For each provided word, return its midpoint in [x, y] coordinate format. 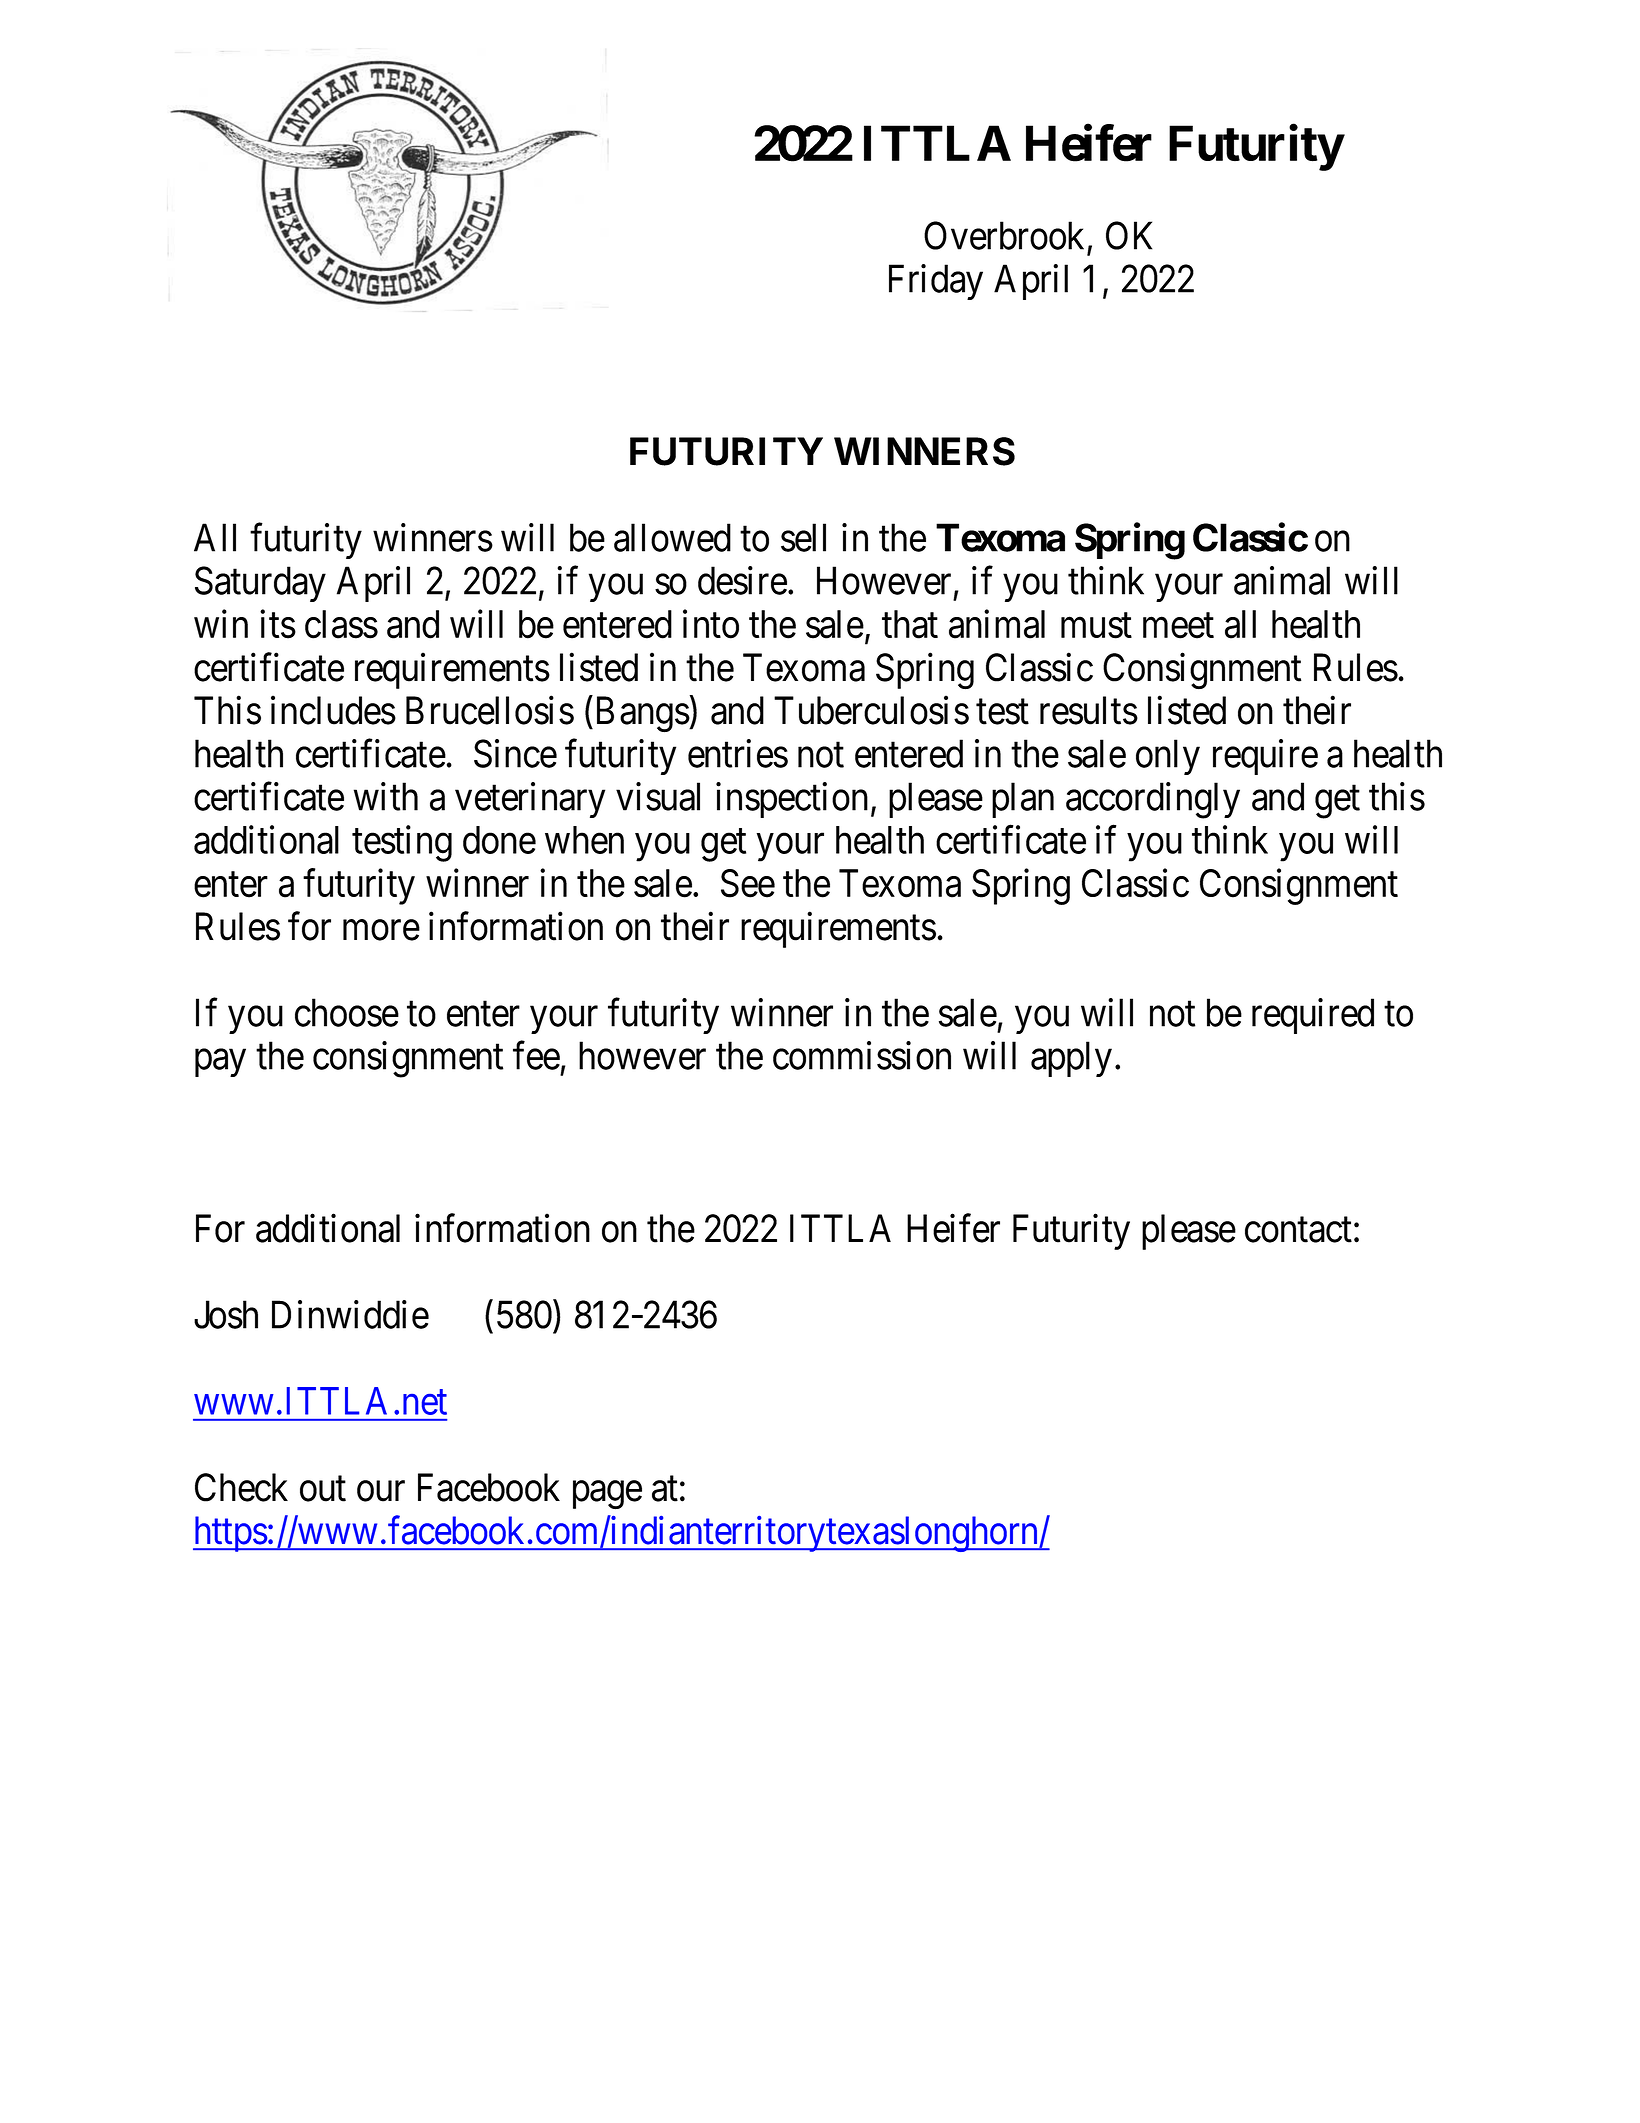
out [323, 1489]
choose [347, 1012]
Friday [936, 282]
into [711, 624]
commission [862, 1055]
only [1168, 757]
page [607, 1495]
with [386, 796]
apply [1071, 1059]
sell [803, 537]
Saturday [260, 584]
